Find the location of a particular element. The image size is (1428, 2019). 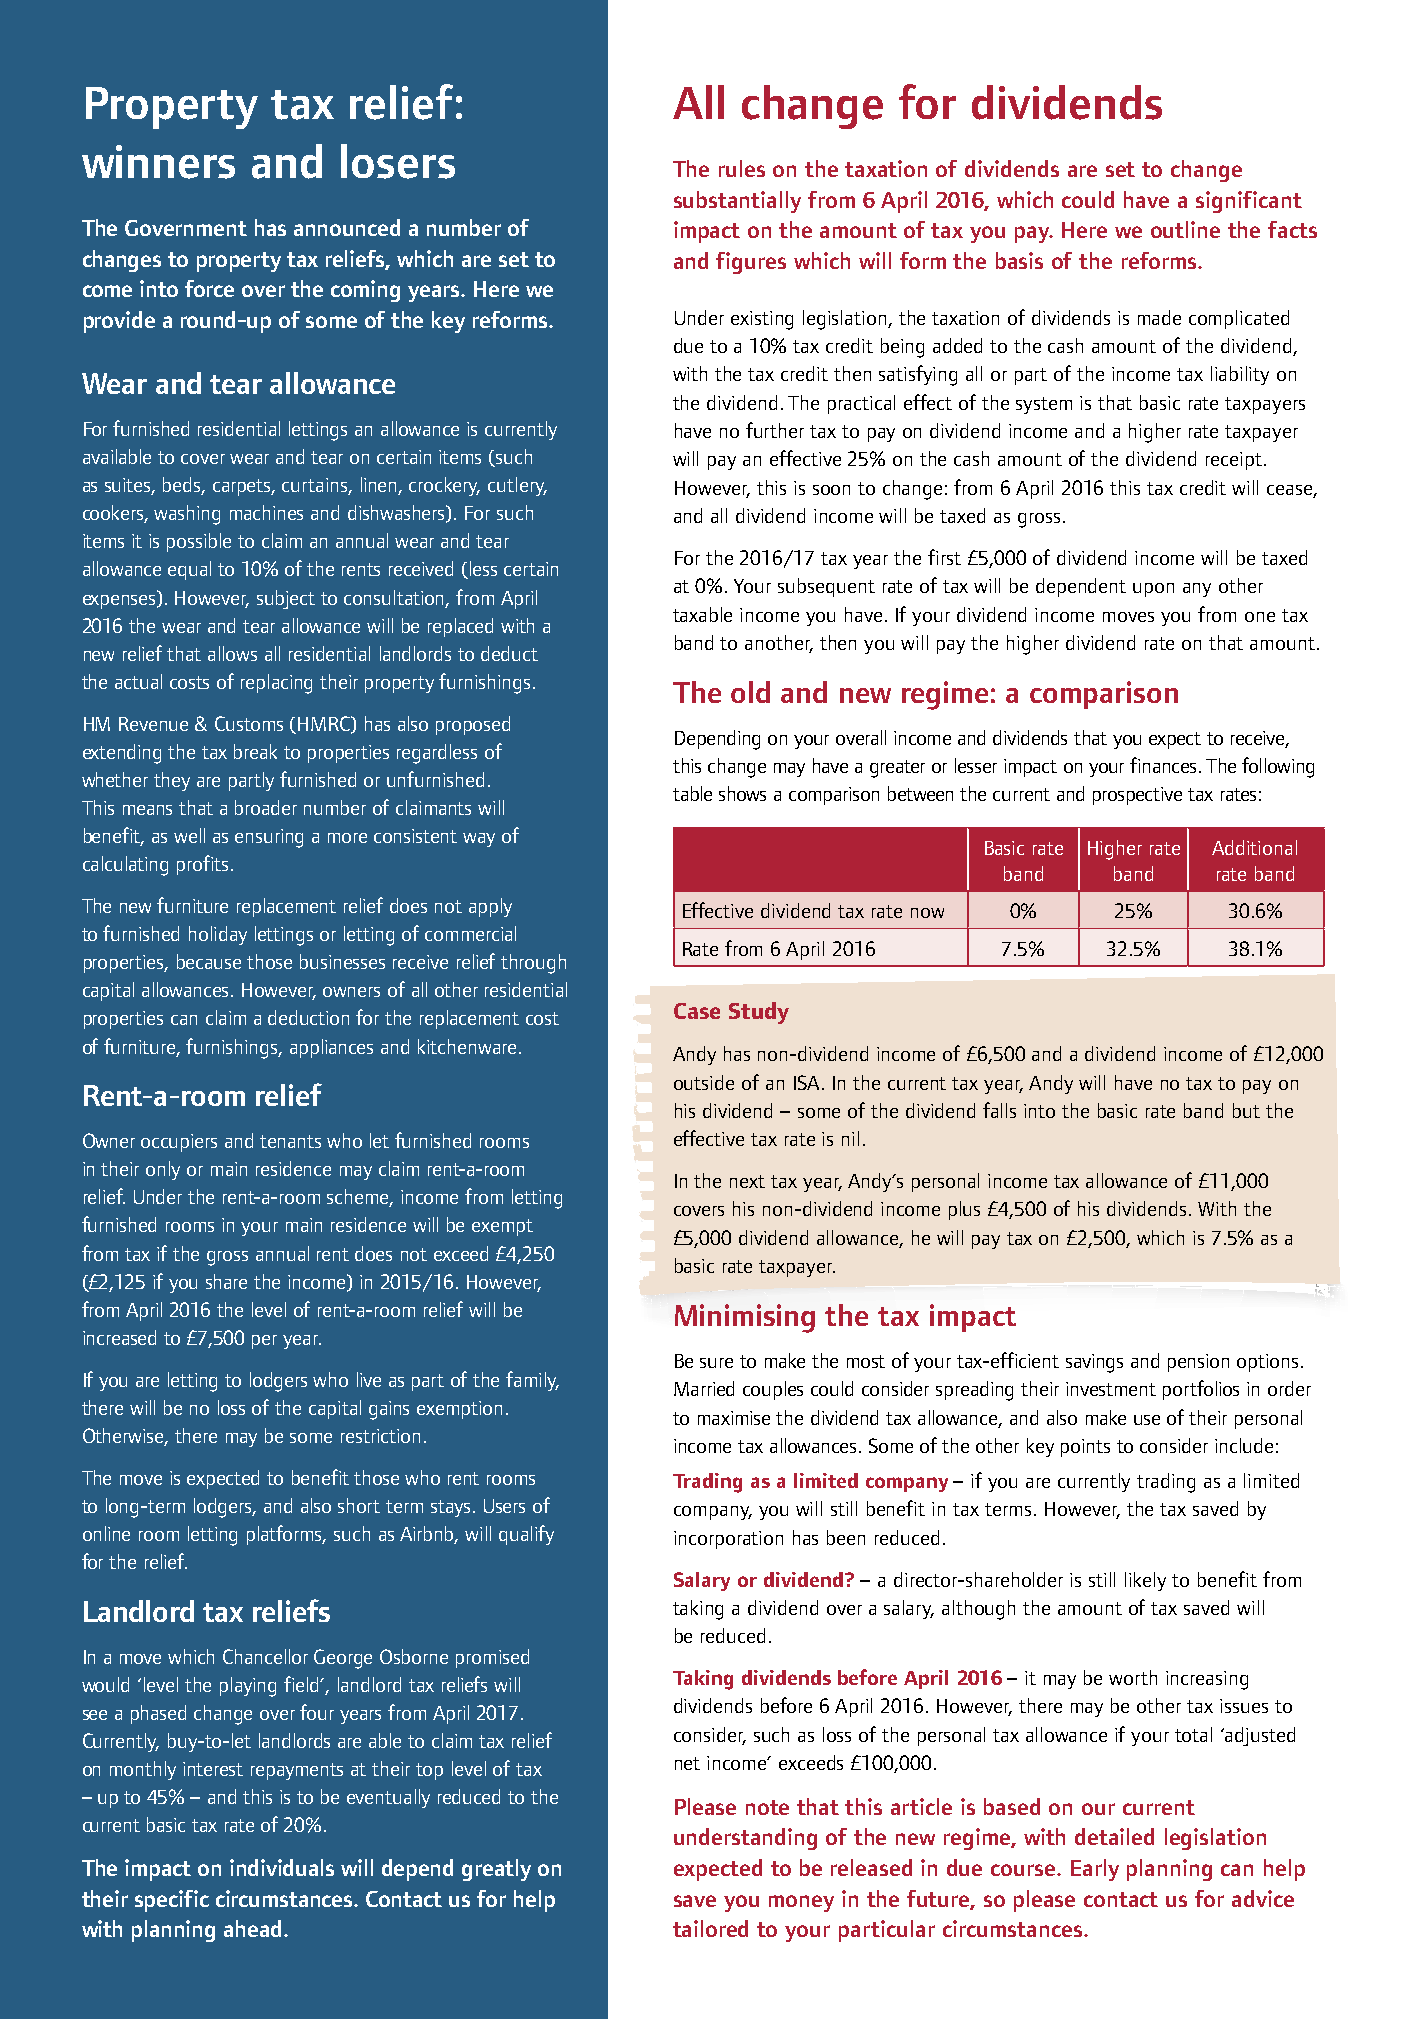

force is located at coordinates (209, 288).
